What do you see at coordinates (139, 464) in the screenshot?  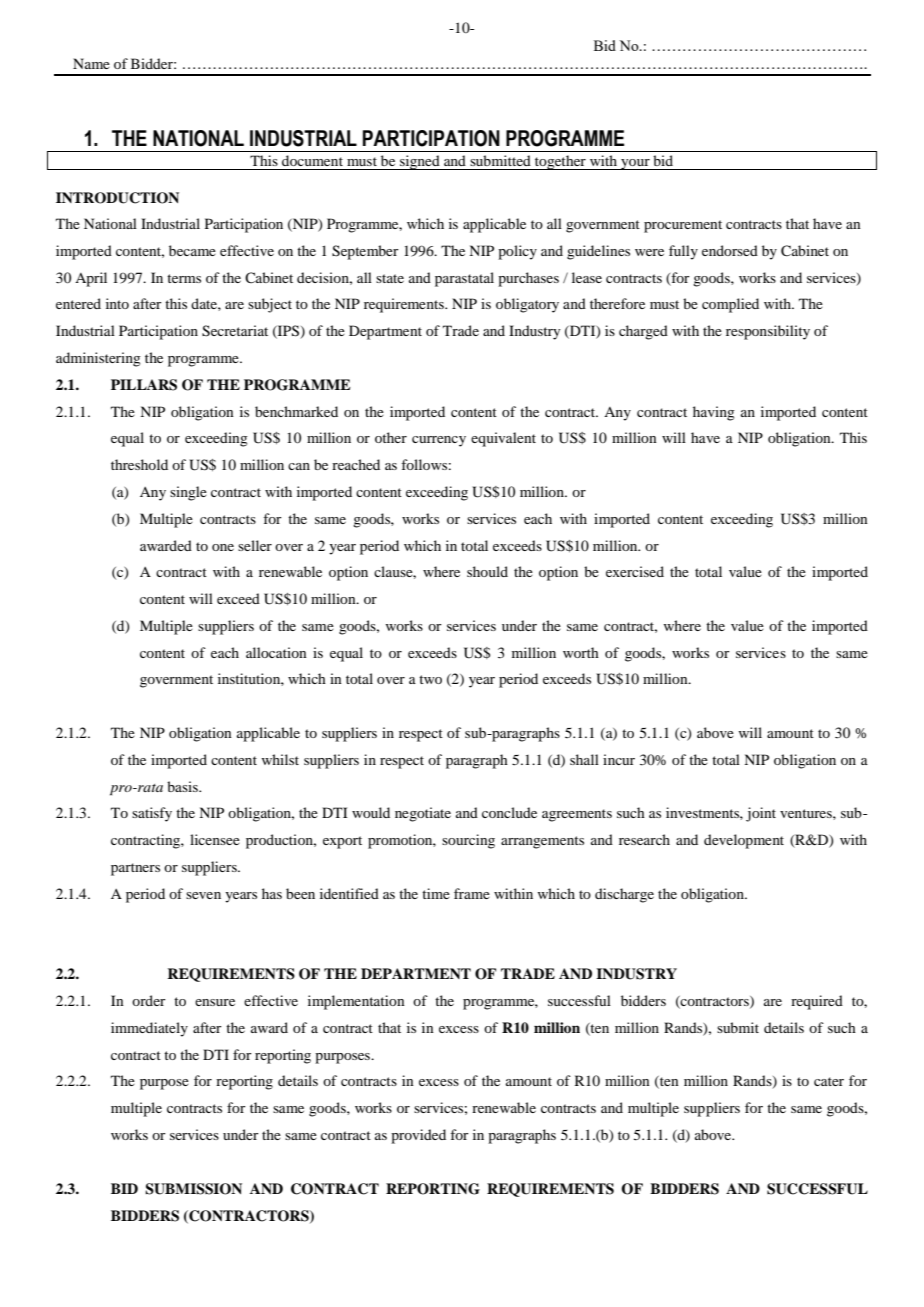 I see `threshold` at bounding box center [139, 464].
